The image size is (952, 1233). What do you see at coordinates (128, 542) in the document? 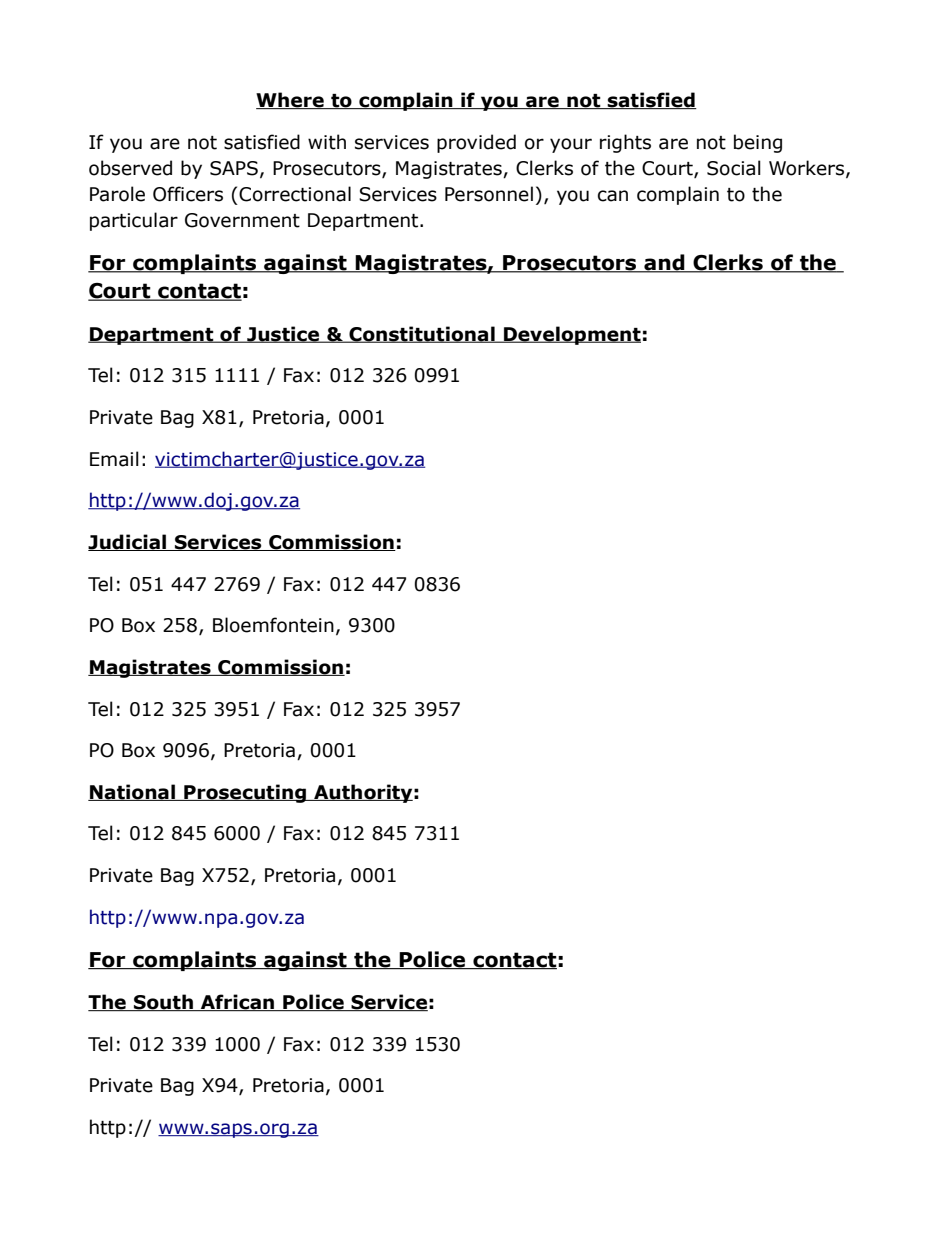
I see `Judicial` at bounding box center [128, 542].
